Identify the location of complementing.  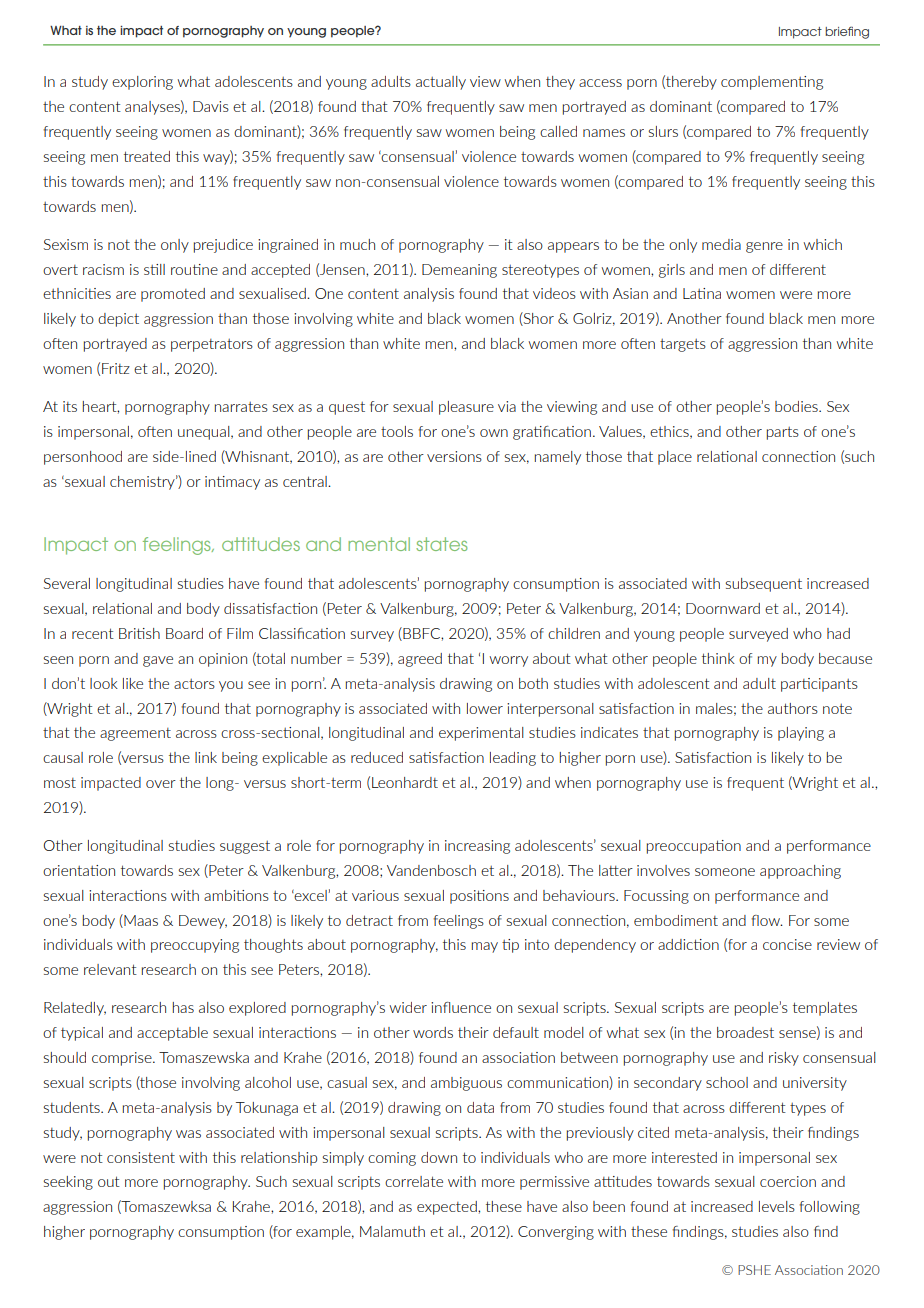
(772, 83).
